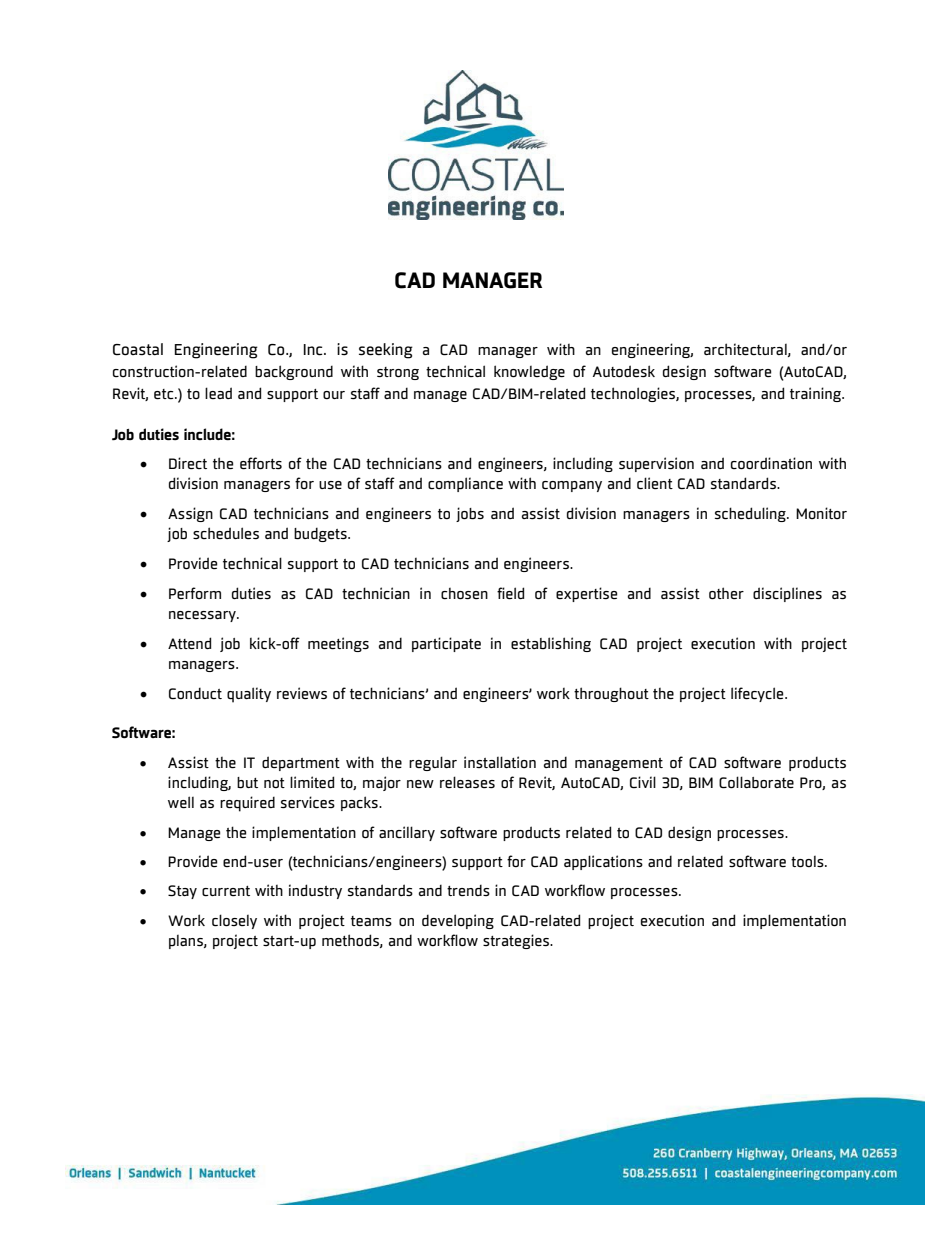 This screenshot has width=952, height=1233. What do you see at coordinates (529, 372) in the screenshot?
I see `knowledge` at bounding box center [529, 372].
